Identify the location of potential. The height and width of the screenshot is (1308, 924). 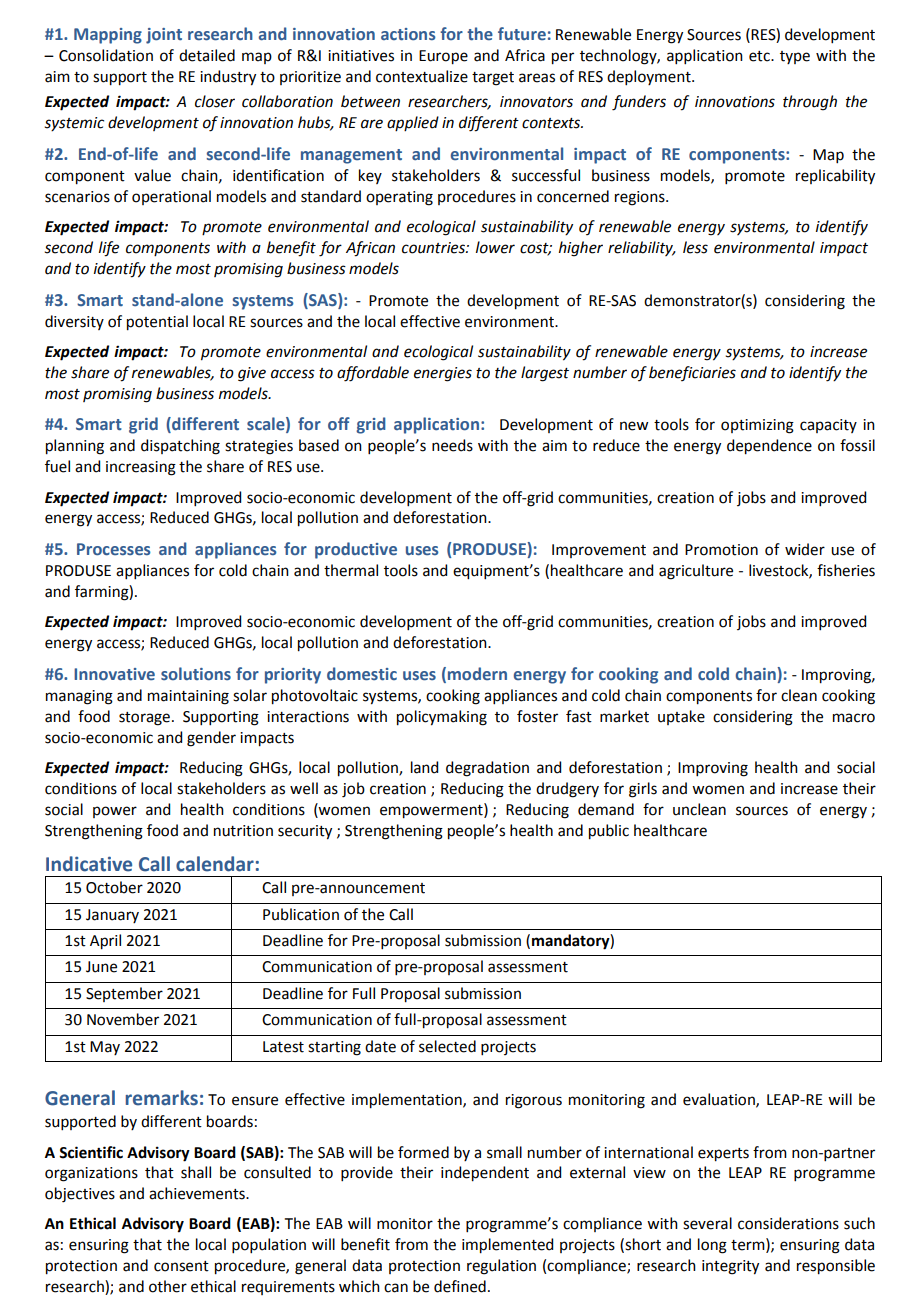
(157, 323).
